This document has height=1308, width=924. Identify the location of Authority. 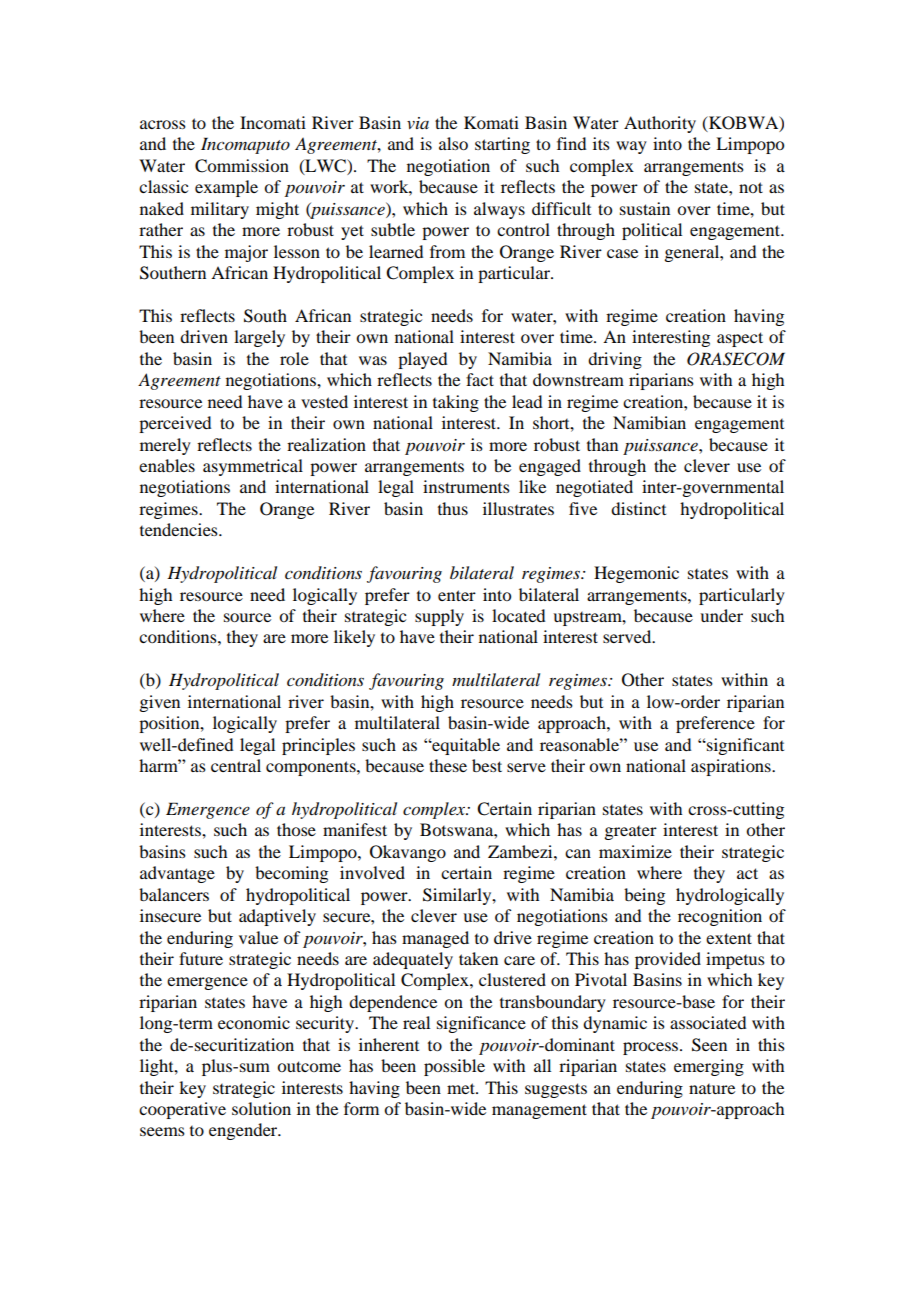
(660, 124).
